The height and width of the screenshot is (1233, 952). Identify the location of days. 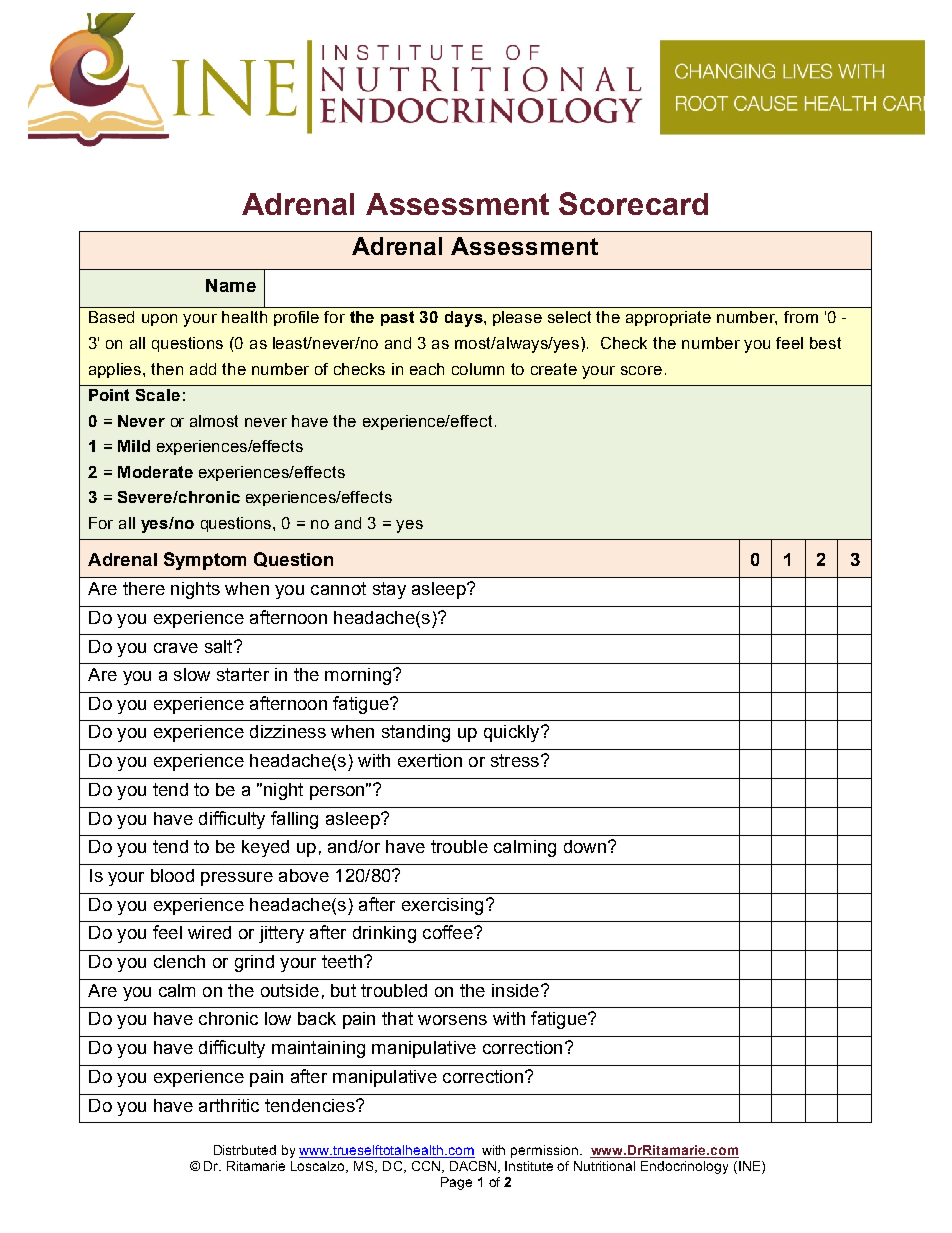
(465, 319).
